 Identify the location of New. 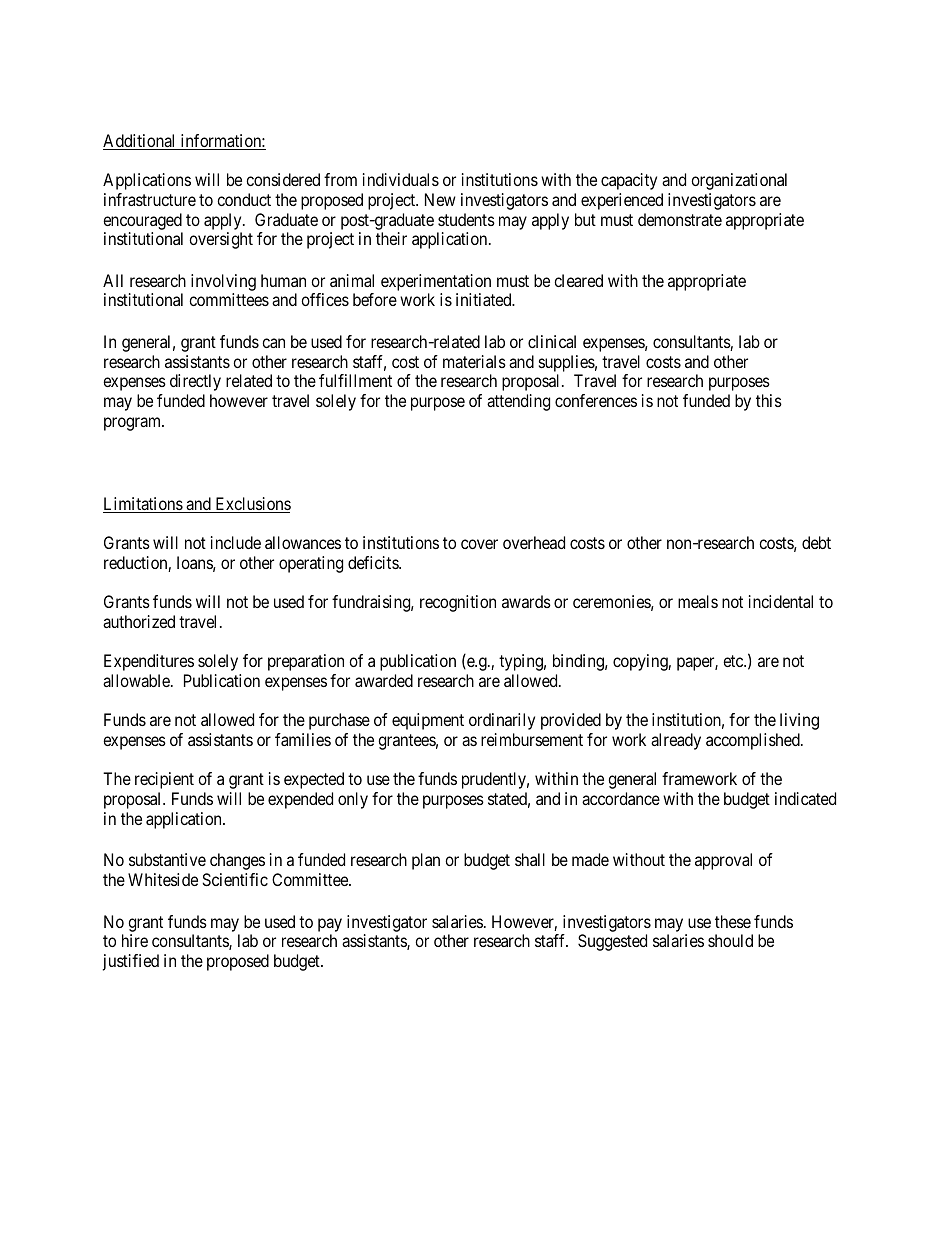
(440, 199).
